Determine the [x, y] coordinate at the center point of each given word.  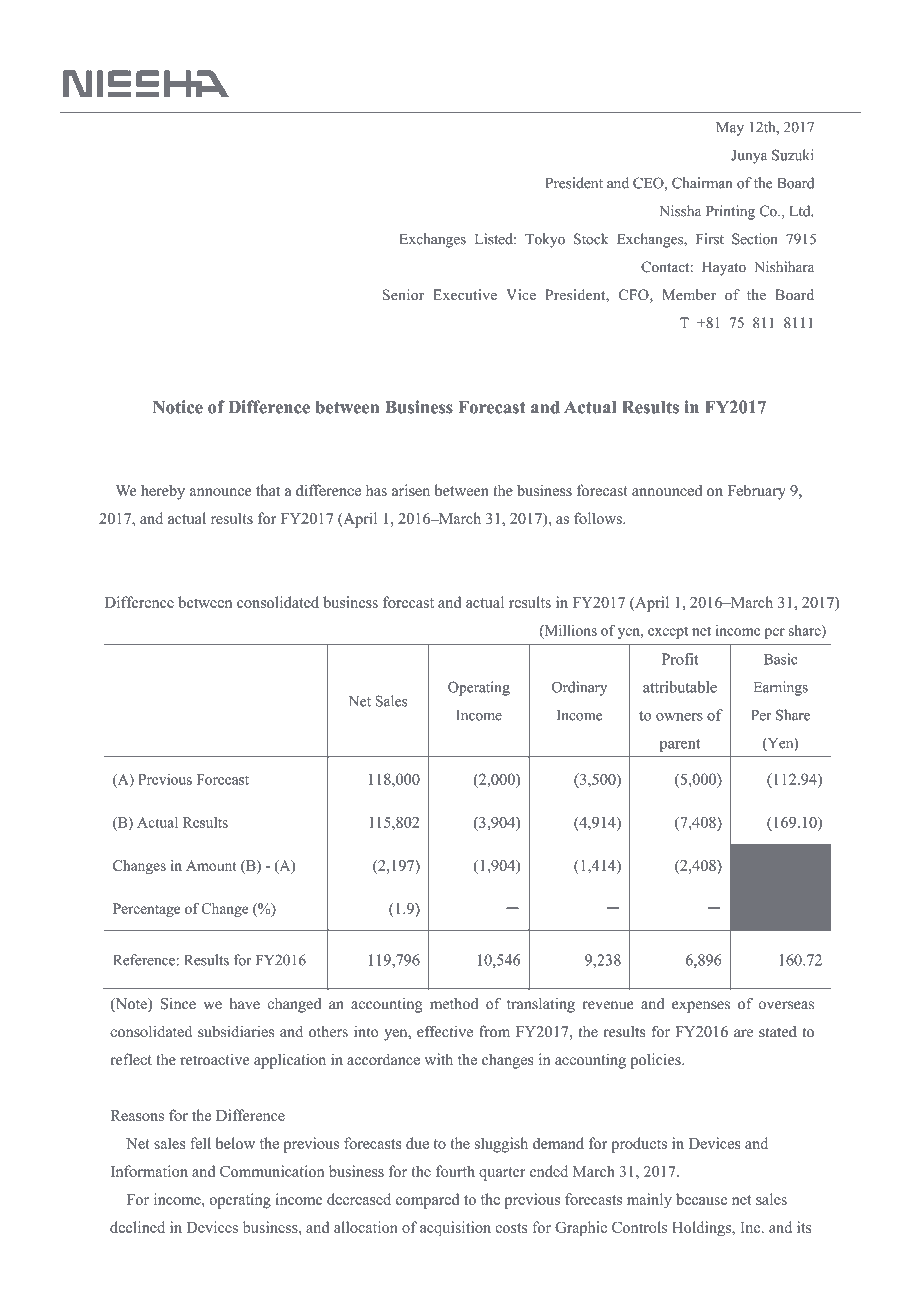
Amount [211, 865]
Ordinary [579, 688]
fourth [455, 1171]
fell [200, 1143]
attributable [680, 687]
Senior [403, 295]
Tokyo [545, 240]
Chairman [702, 183]
